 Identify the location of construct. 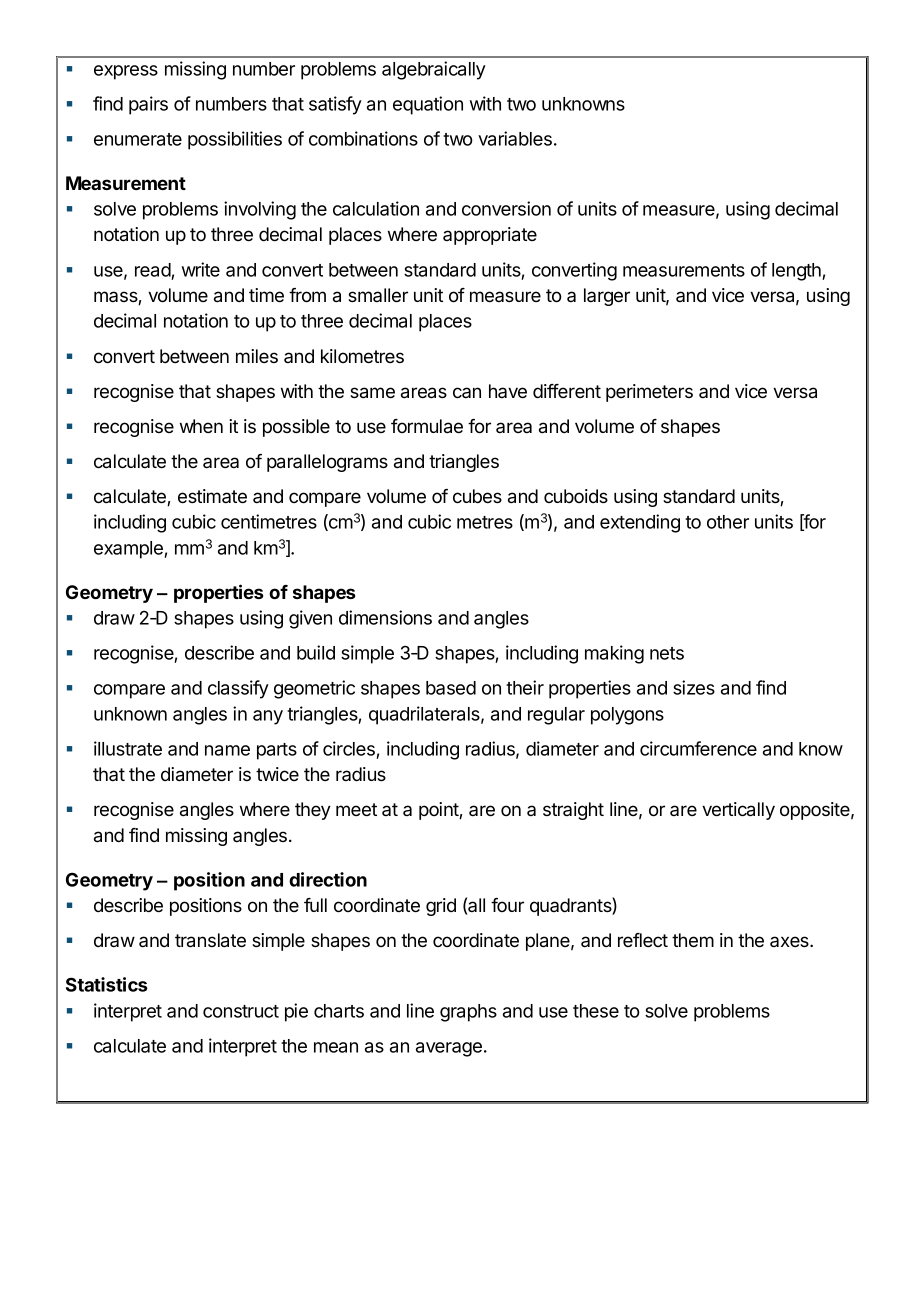
(241, 1011).
